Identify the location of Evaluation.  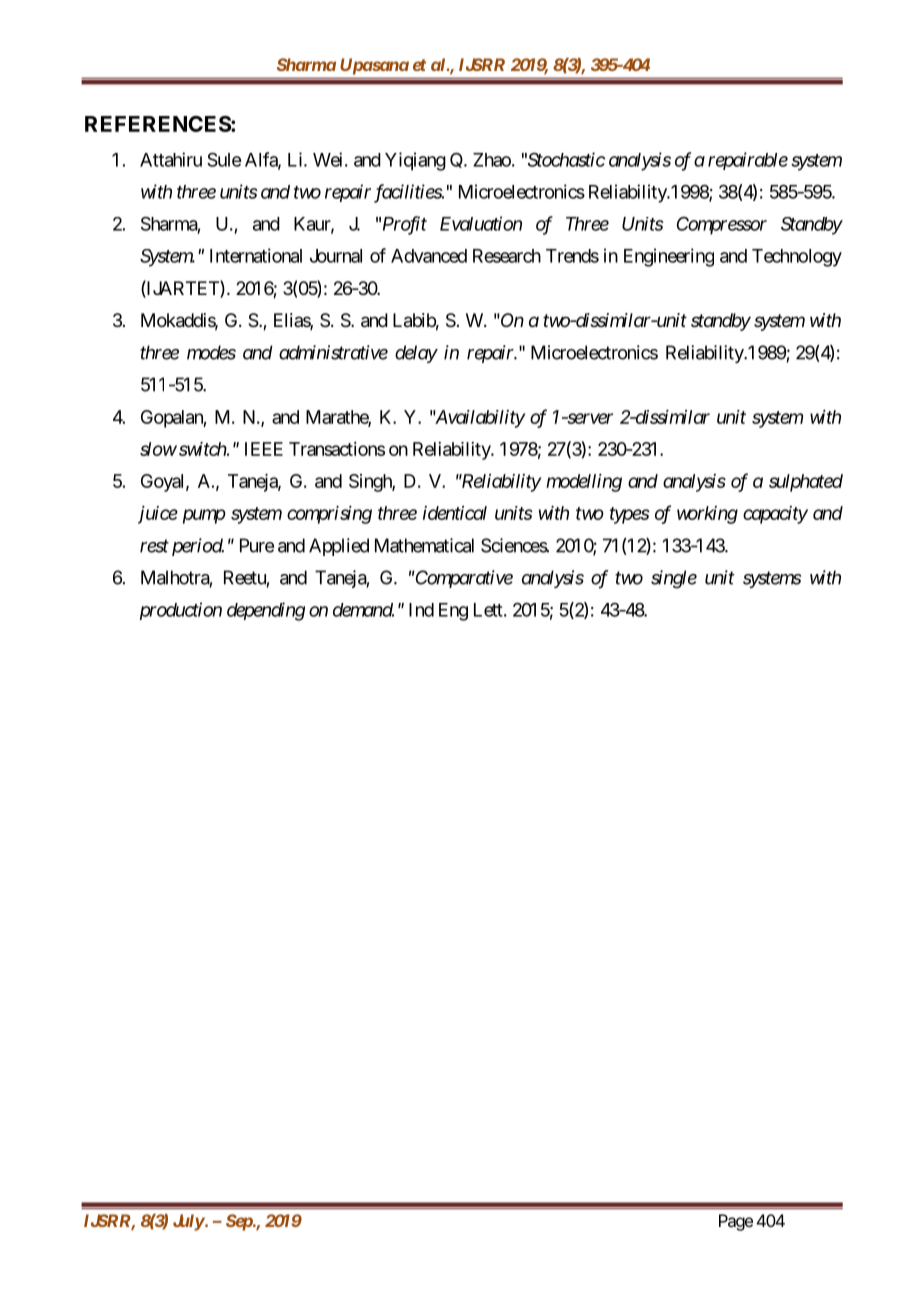
(481, 223).
